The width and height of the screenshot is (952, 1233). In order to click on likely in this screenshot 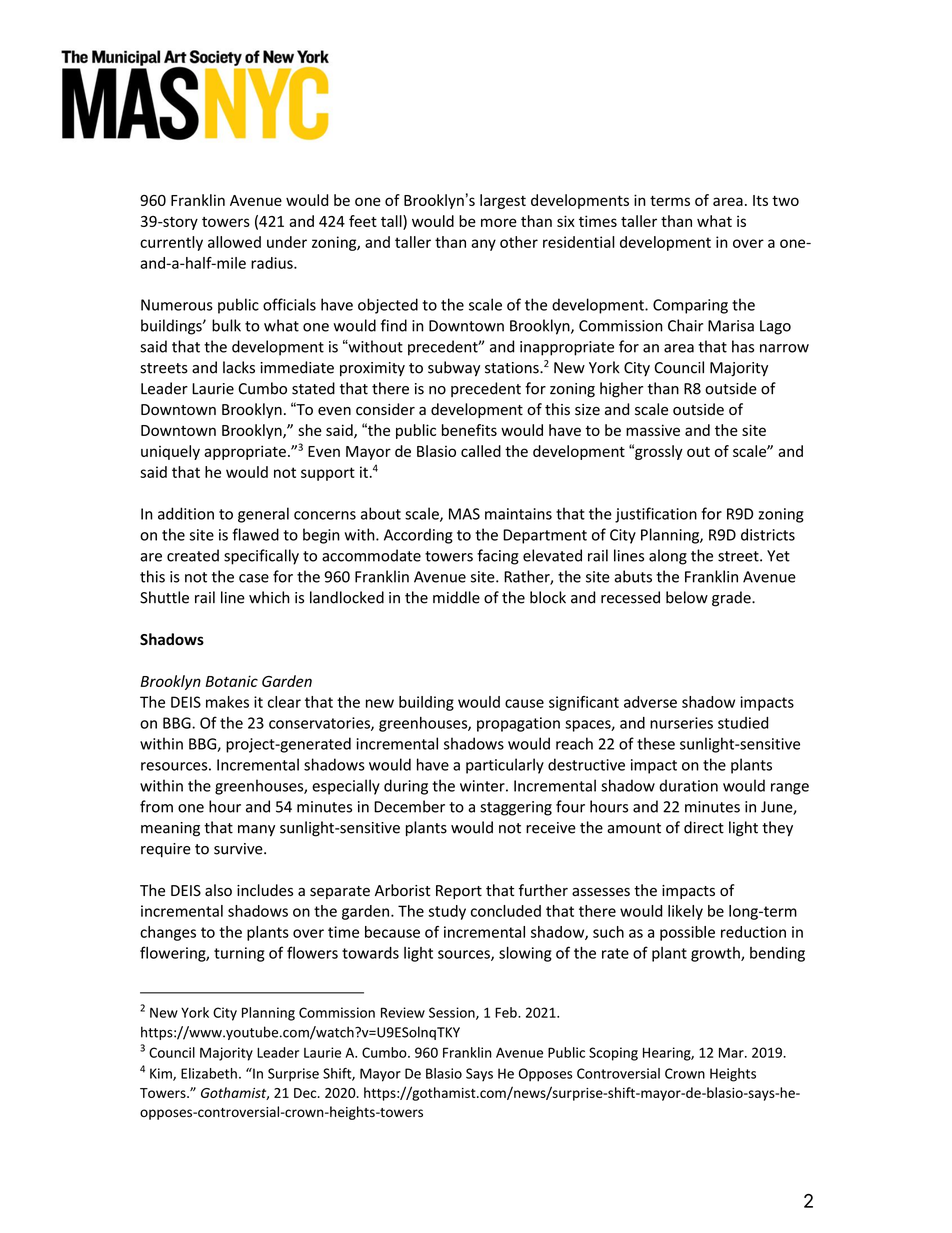, I will do `click(685, 912)`.
